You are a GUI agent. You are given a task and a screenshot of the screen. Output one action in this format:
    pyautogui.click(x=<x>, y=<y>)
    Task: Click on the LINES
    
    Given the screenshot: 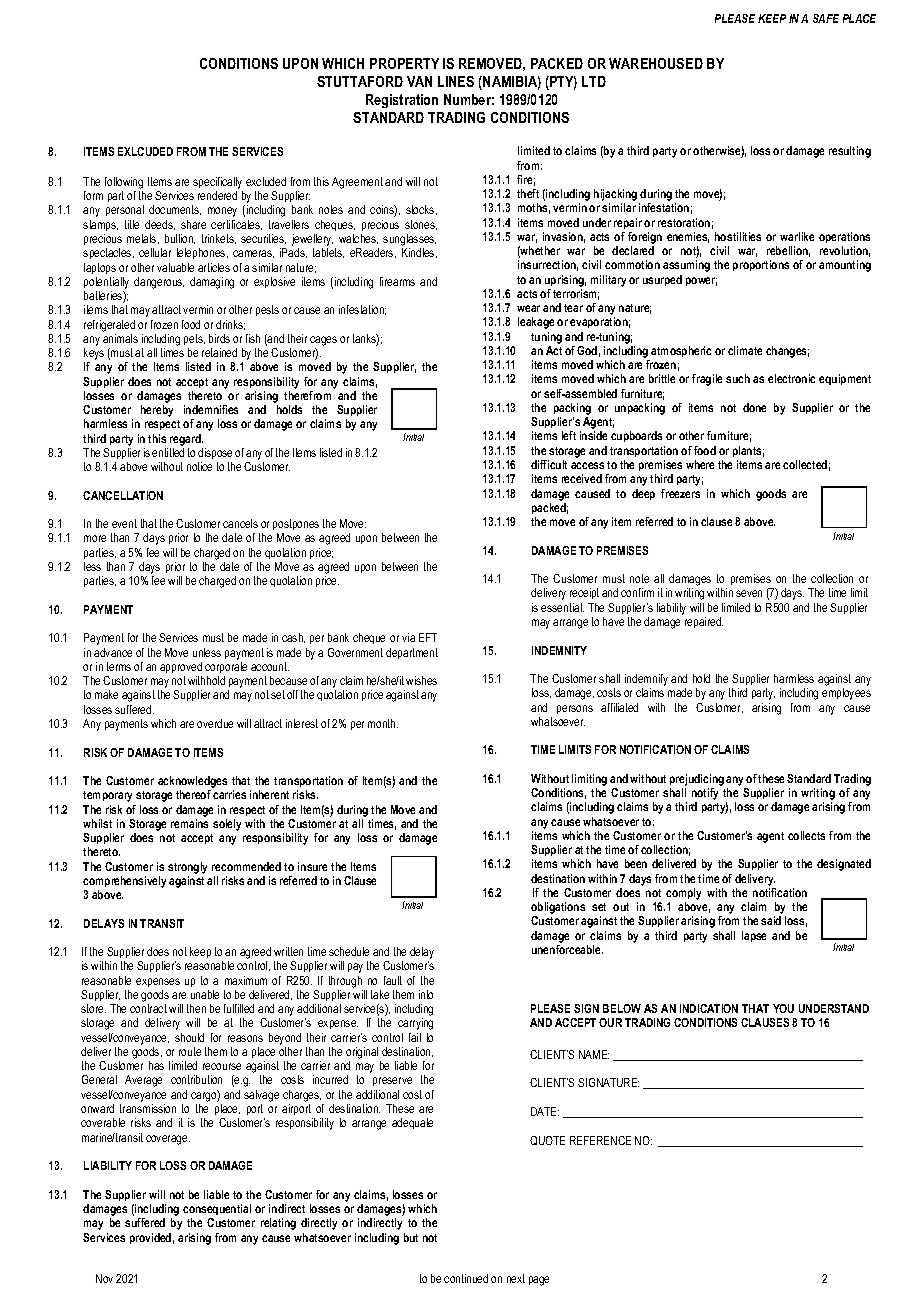 What is the action you would take?
    pyautogui.click(x=456, y=81)
